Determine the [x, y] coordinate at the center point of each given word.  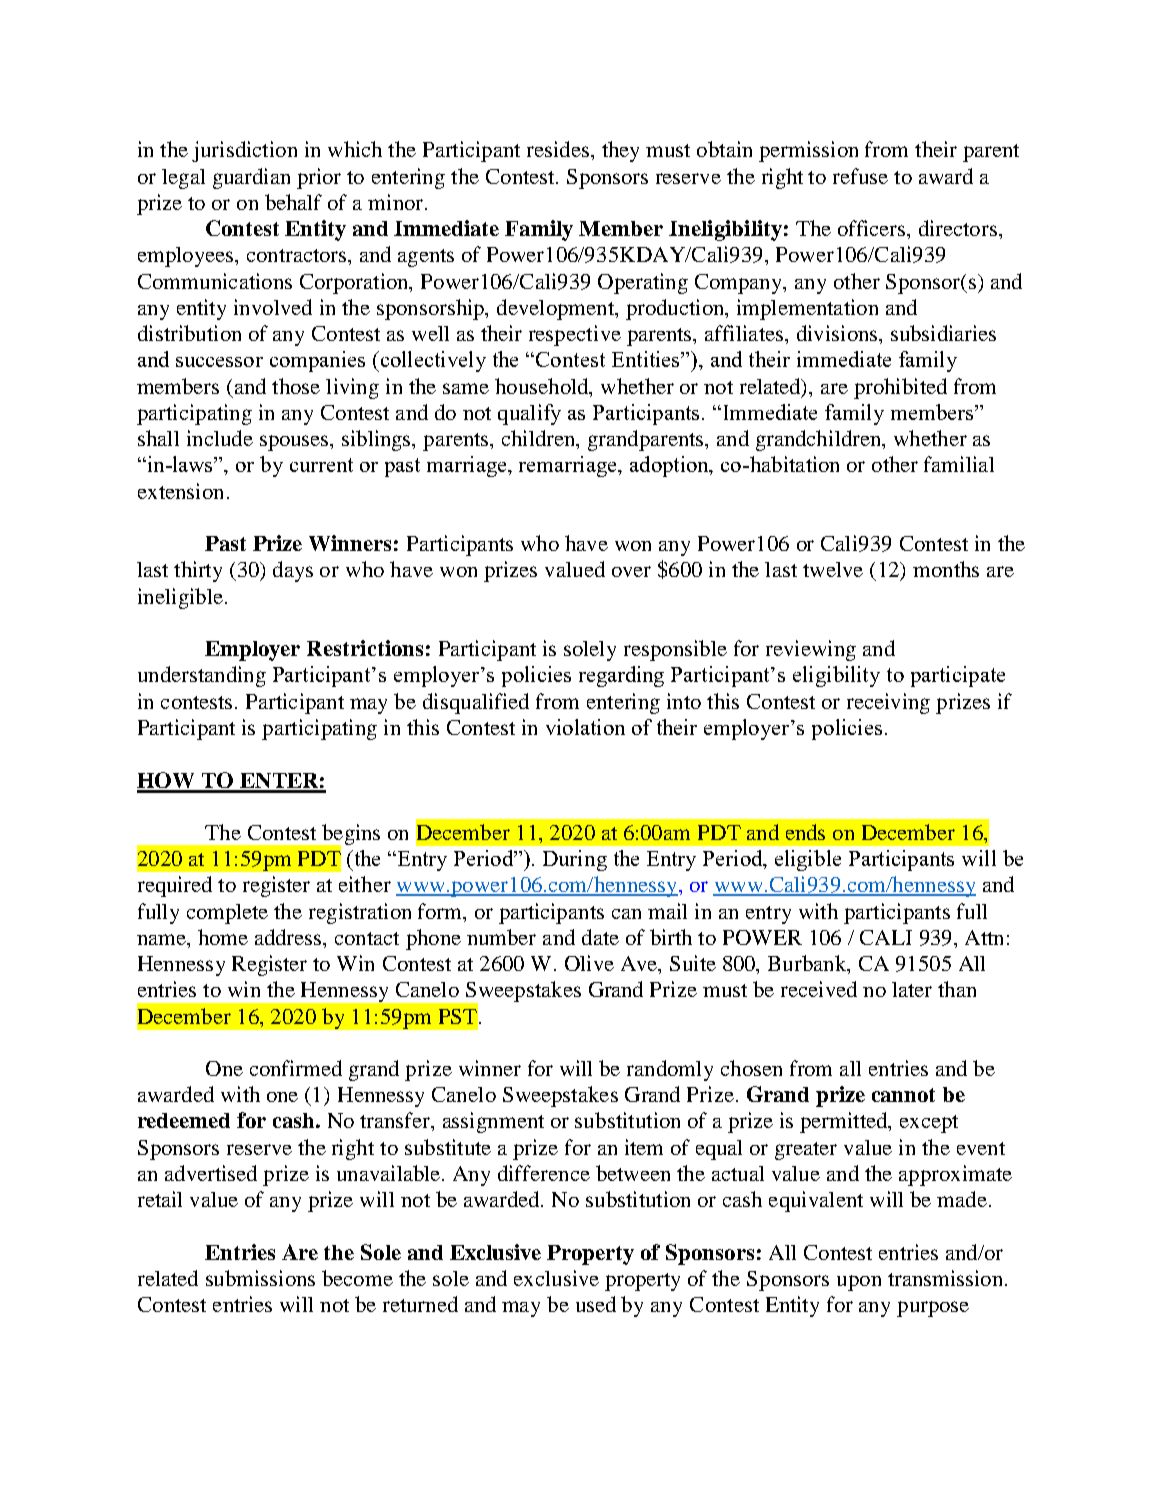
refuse [860, 176]
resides [558, 149]
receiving [888, 703]
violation [585, 727]
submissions [260, 1278]
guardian [251, 178]
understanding [202, 676]
